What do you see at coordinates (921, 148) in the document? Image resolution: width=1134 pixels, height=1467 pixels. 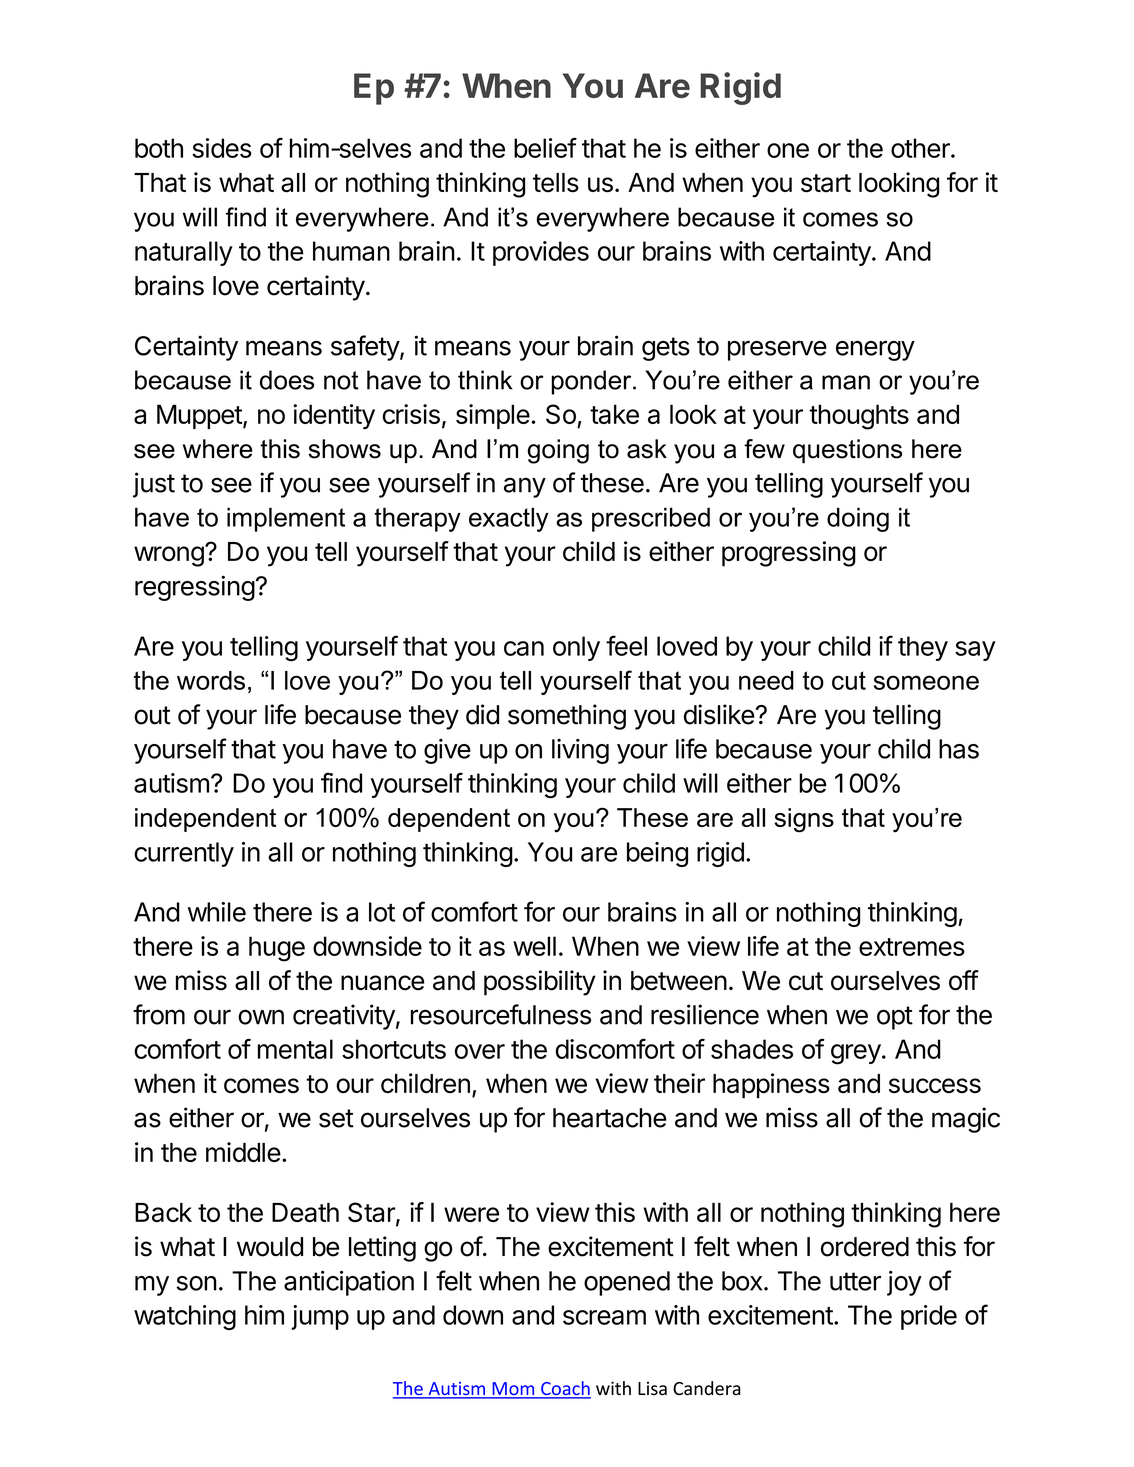 I see `other` at bounding box center [921, 148].
